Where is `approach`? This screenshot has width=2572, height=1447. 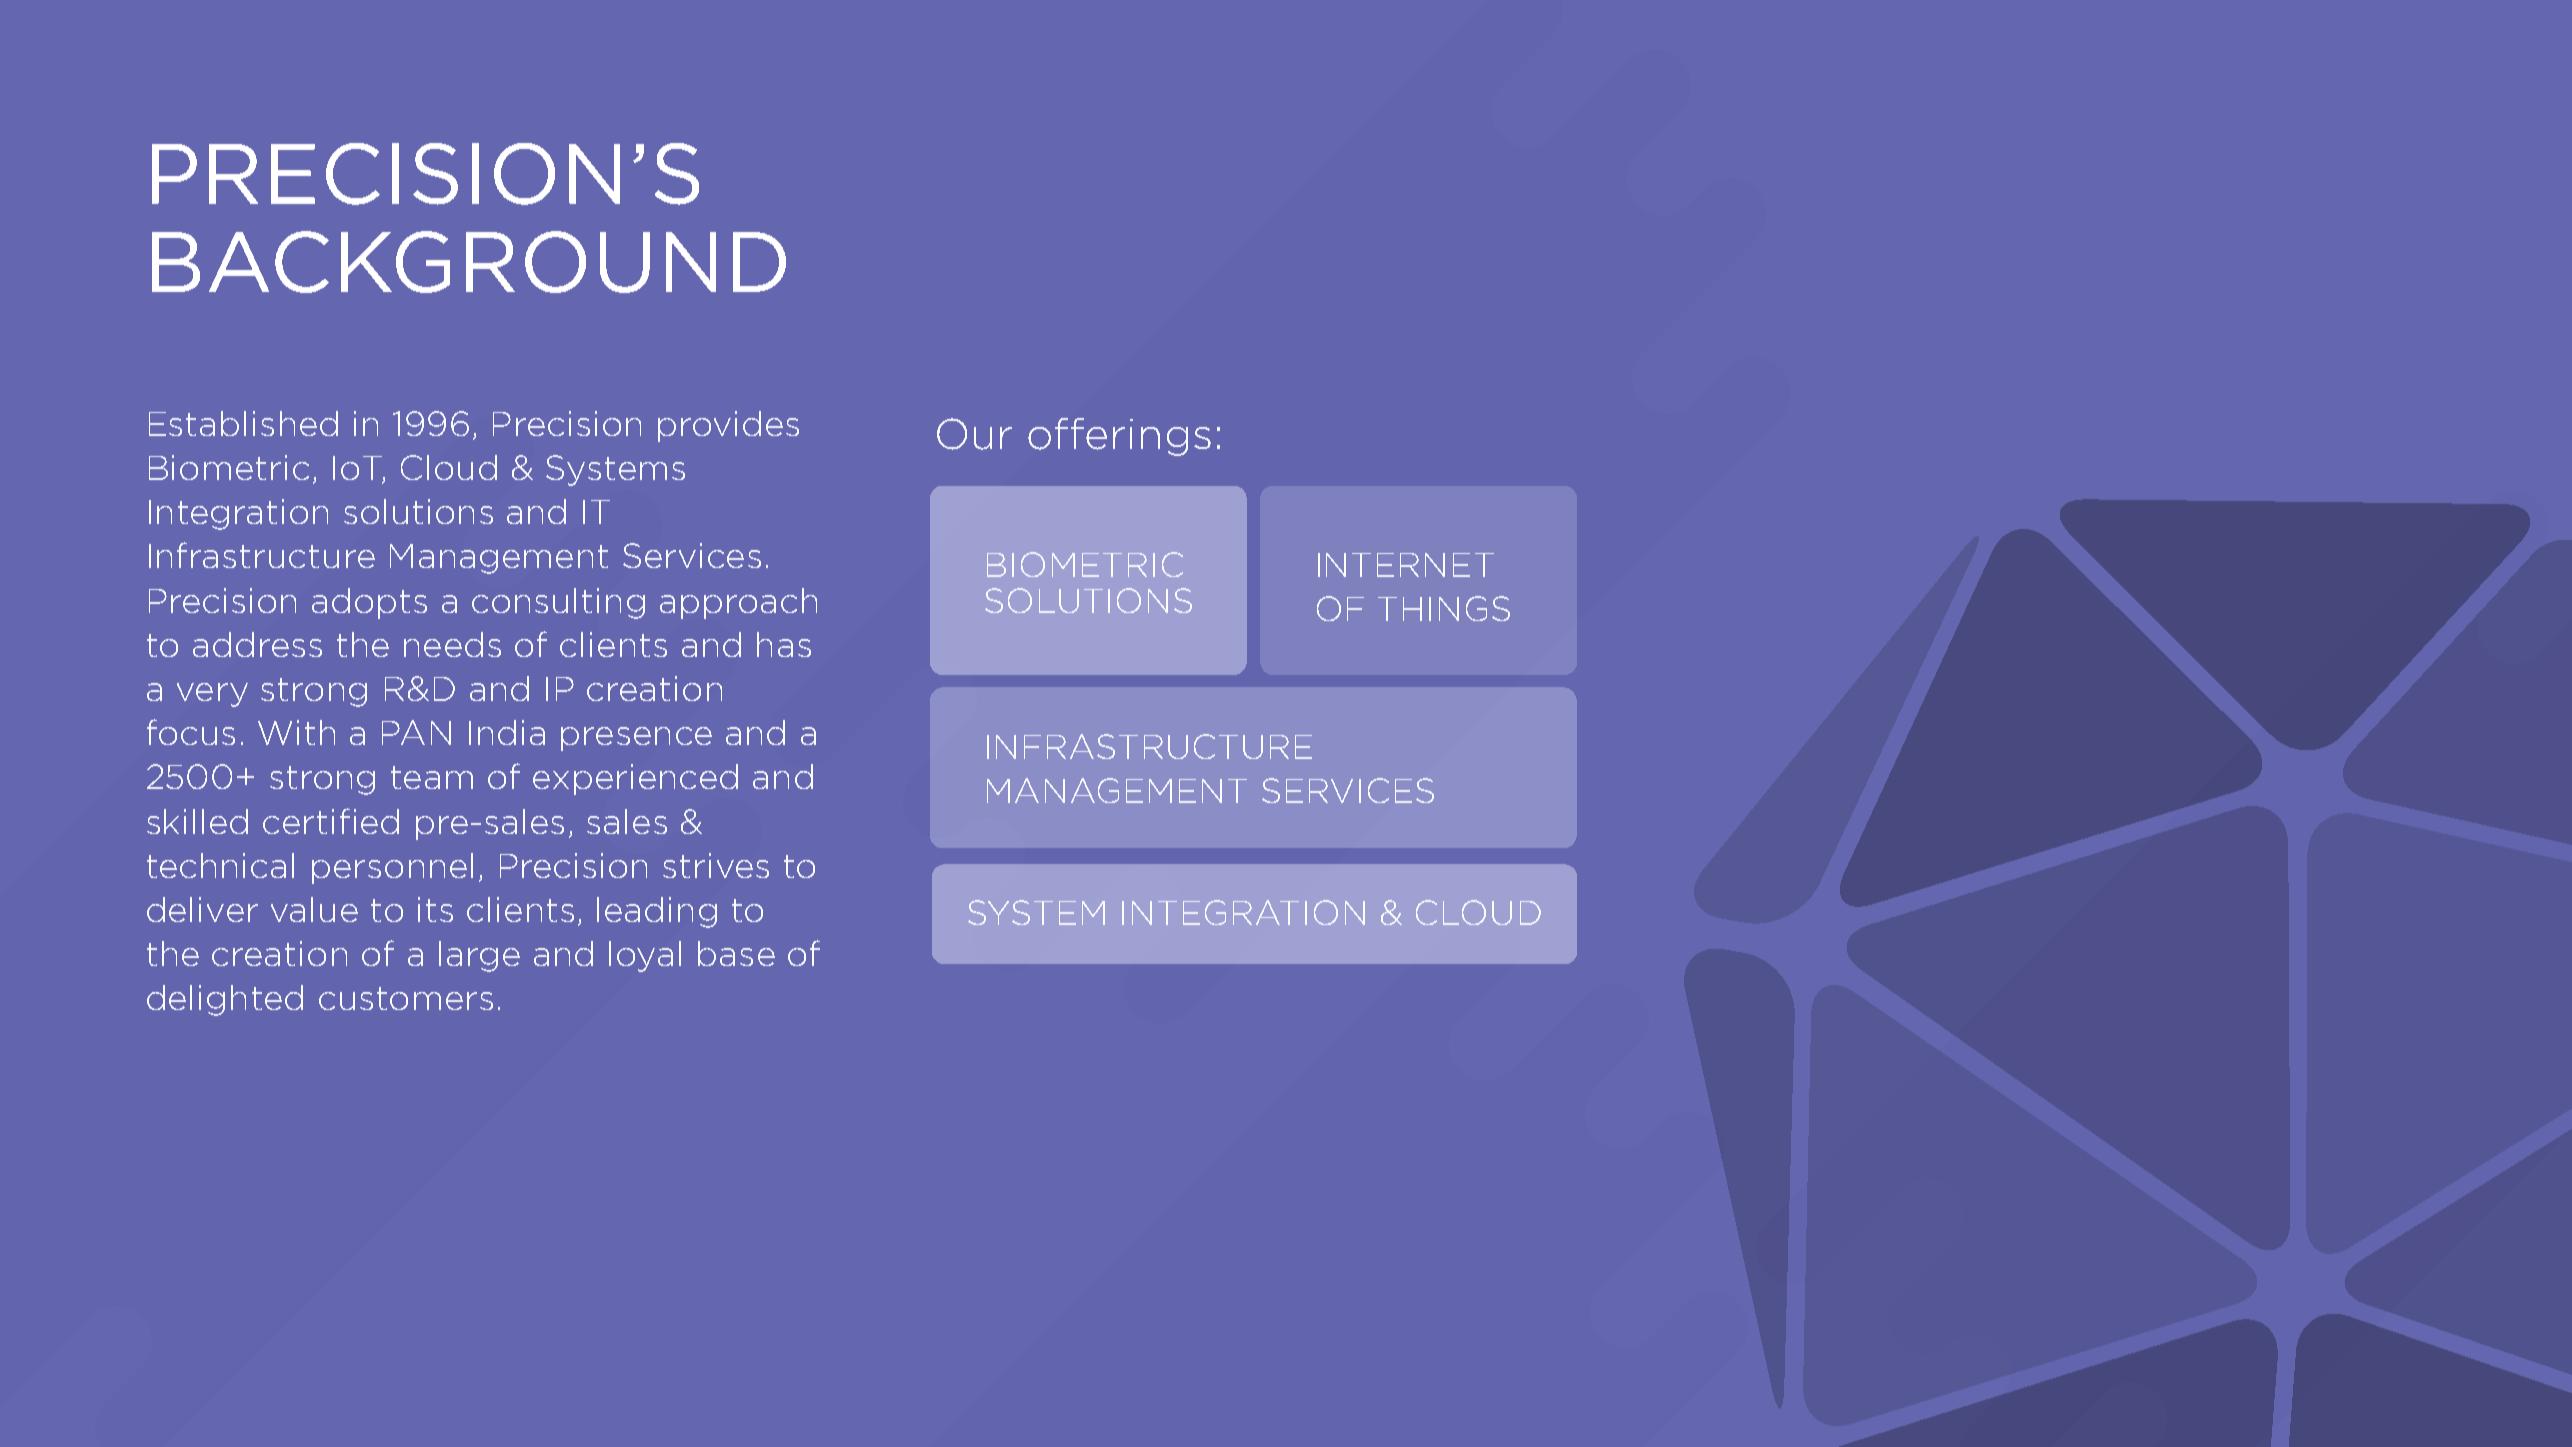 approach is located at coordinates (738, 603).
